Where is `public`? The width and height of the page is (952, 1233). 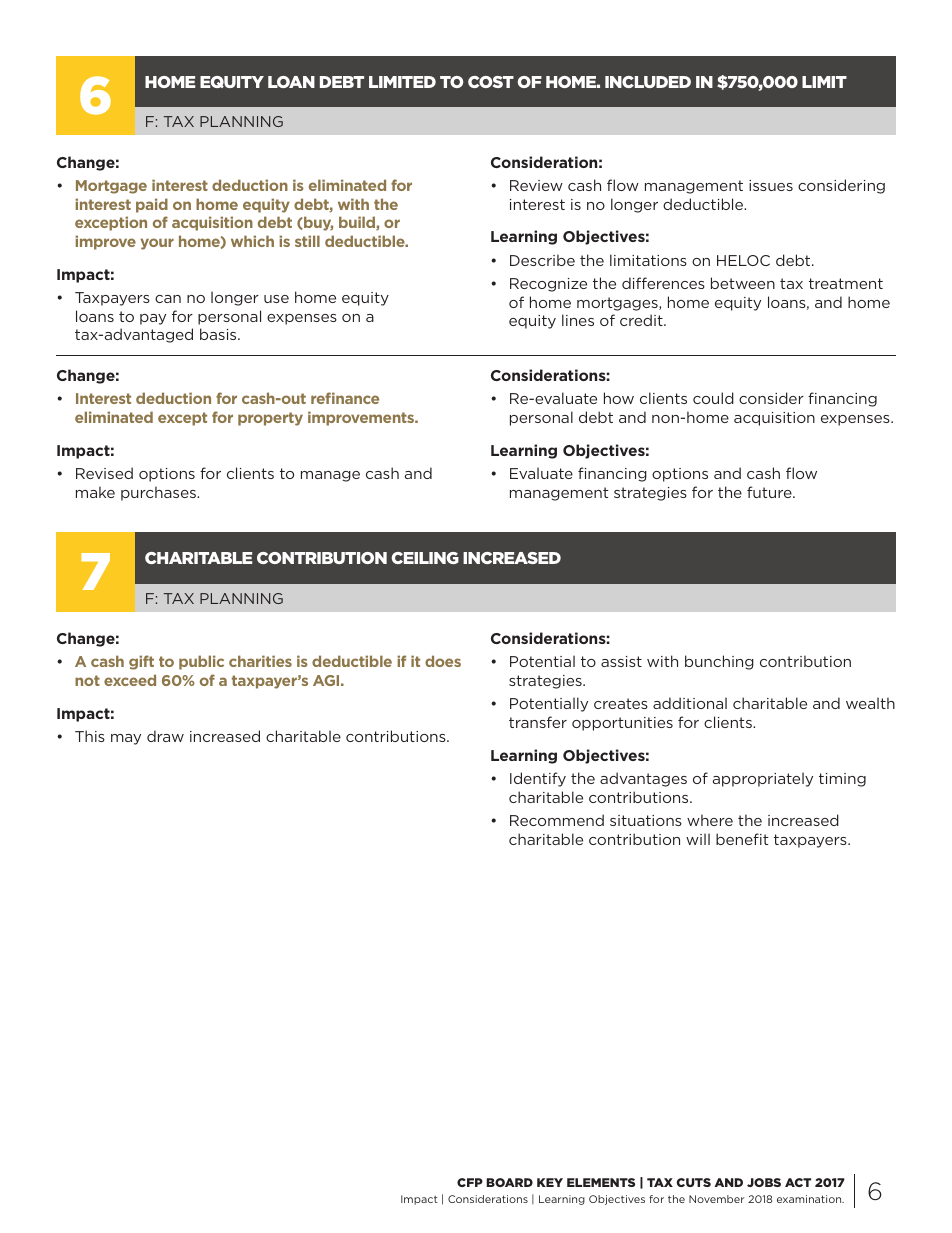
public is located at coordinates (201, 662).
